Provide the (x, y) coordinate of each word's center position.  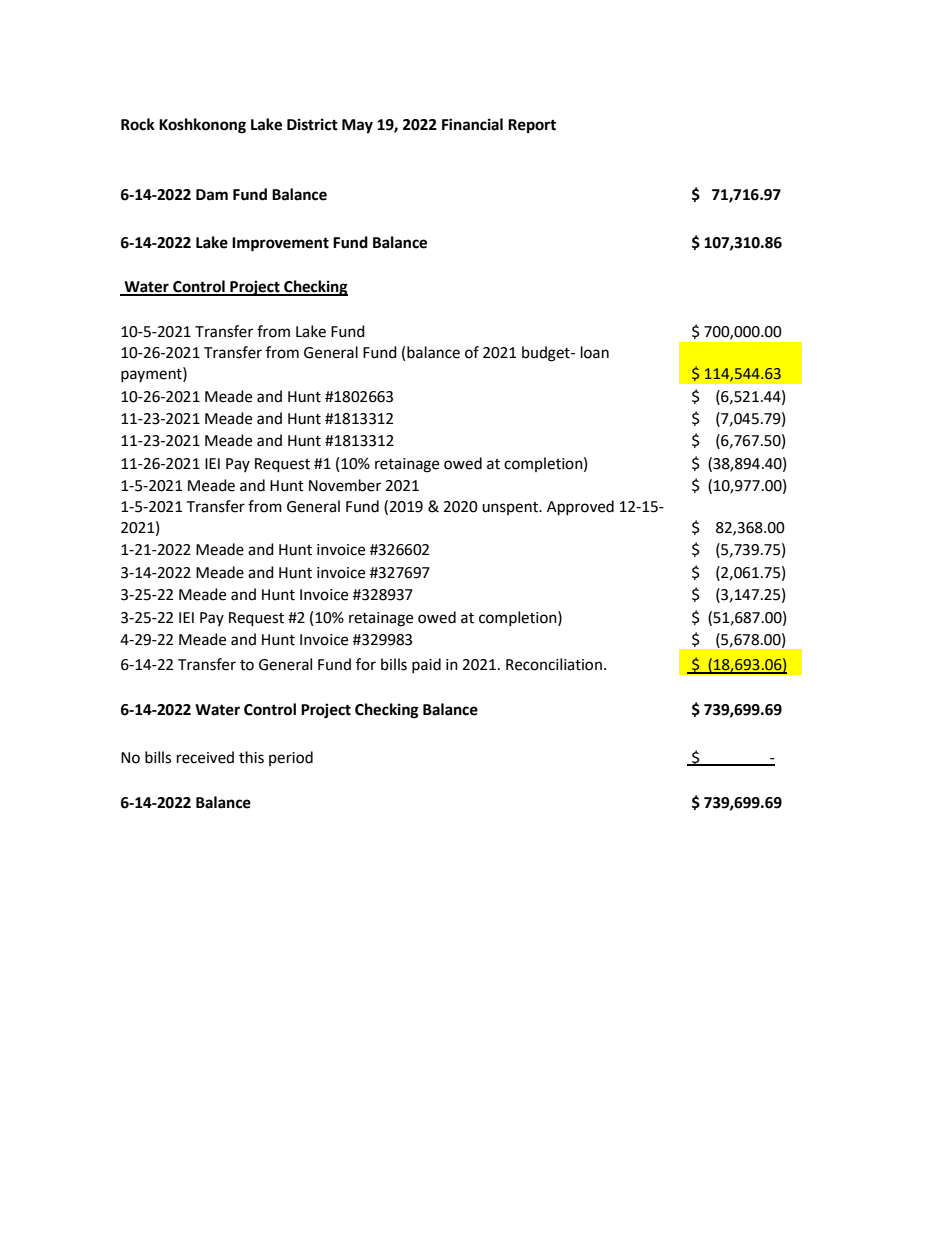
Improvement (280, 244)
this (251, 757)
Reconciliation (554, 664)
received (205, 757)
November (345, 485)
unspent (511, 508)
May (357, 126)
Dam (212, 195)
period (291, 758)
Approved (580, 508)
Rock (138, 124)
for (366, 664)
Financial (472, 124)
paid (426, 665)
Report (532, 126)
